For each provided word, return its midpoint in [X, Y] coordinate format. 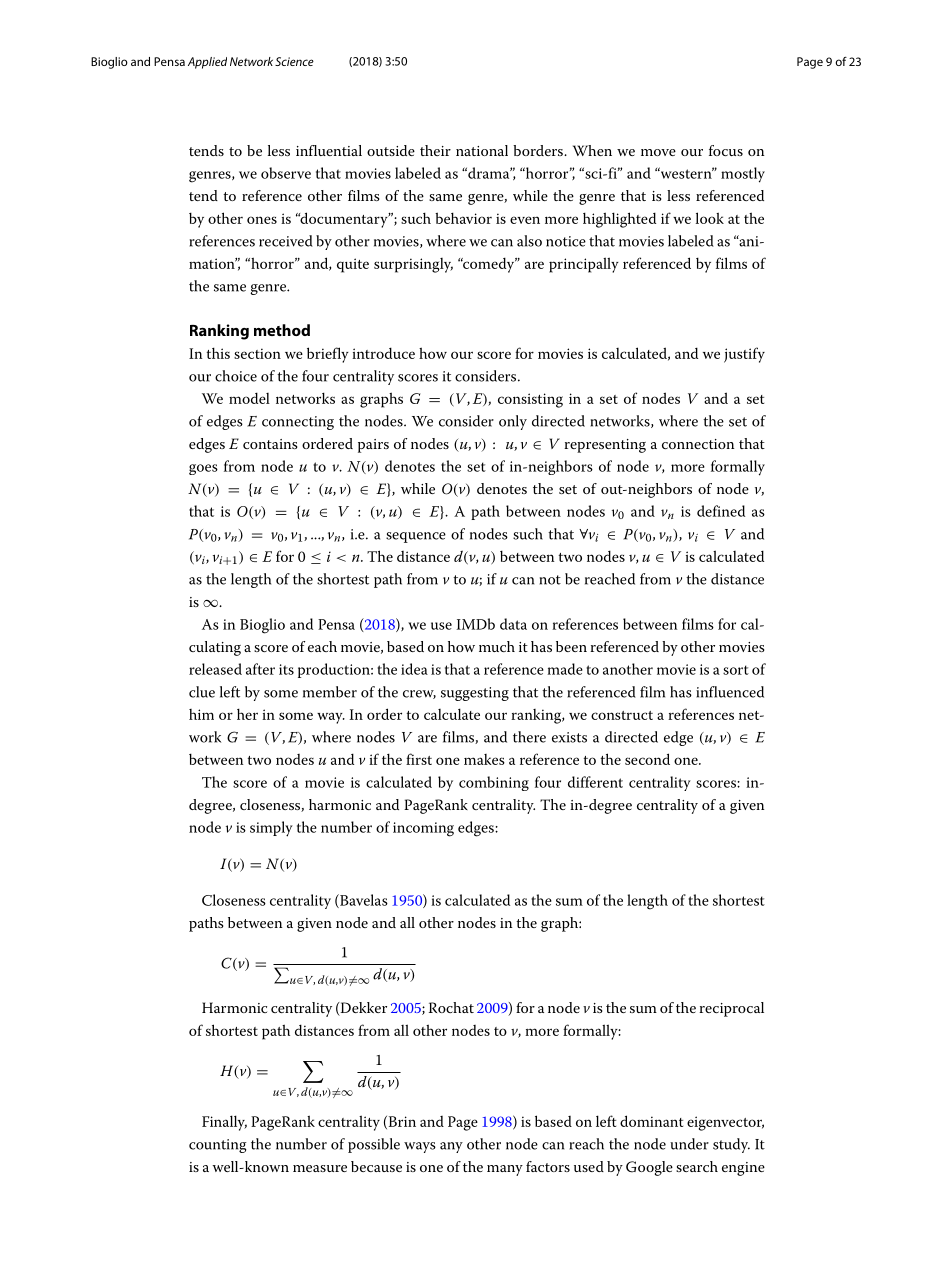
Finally [224, 1123]
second [647, 759]
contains [270, 444]
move [658, 152]
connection [698, 444]
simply [271, 829]
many [505, 1170]
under [689, 1144]
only [513, 422]
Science [294, 61]
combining [494, 783]
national [482, 150]
